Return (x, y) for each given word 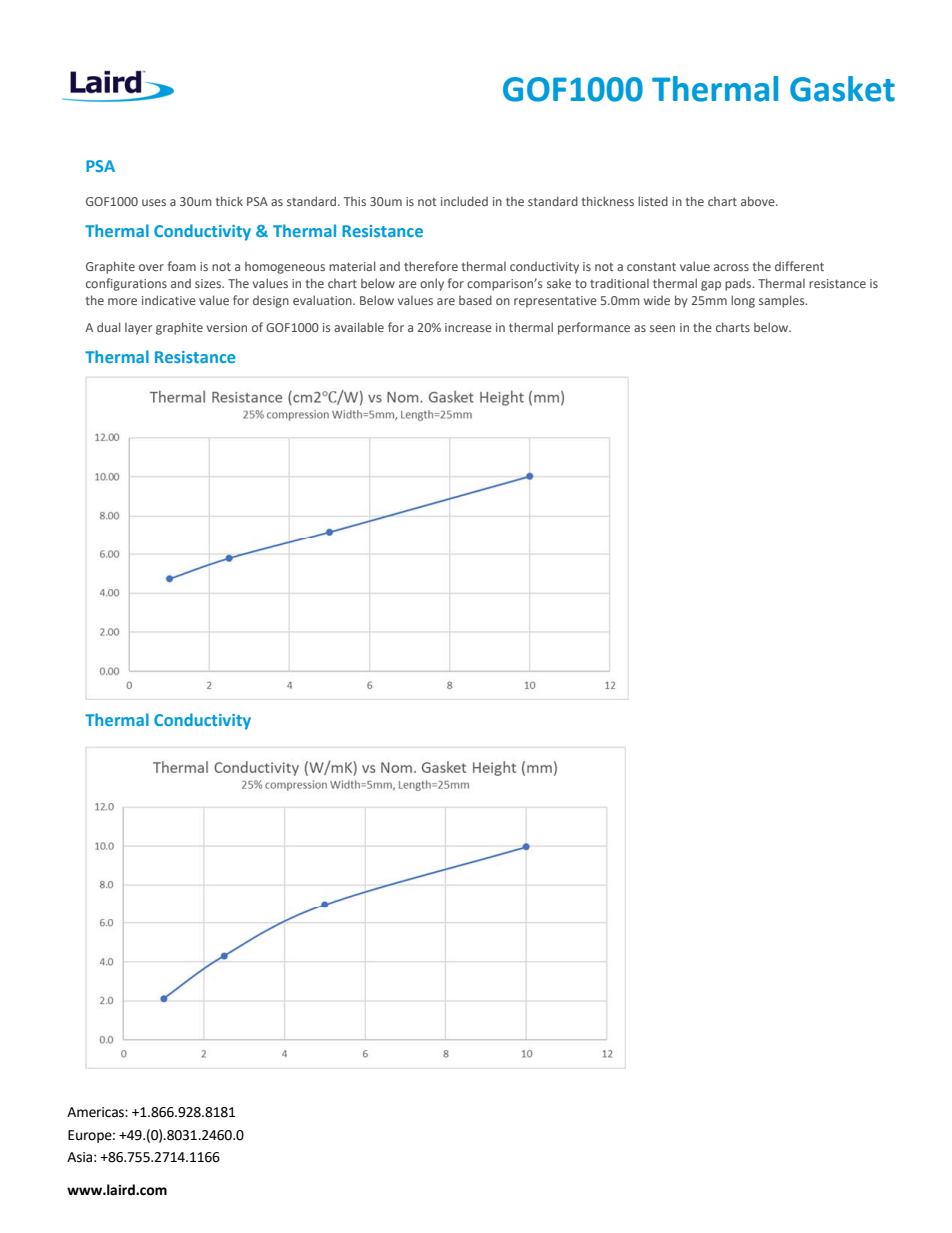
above (759, 201)
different (799, 266)
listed (653, 201)
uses (154, 202)
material (352, 266)
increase (468, 327)
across (731, 267)
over (151, 267)
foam (182, 266)
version (227, 327)
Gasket (842, 89)
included (464, 201)
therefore (431, 266)
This (355, 201)
